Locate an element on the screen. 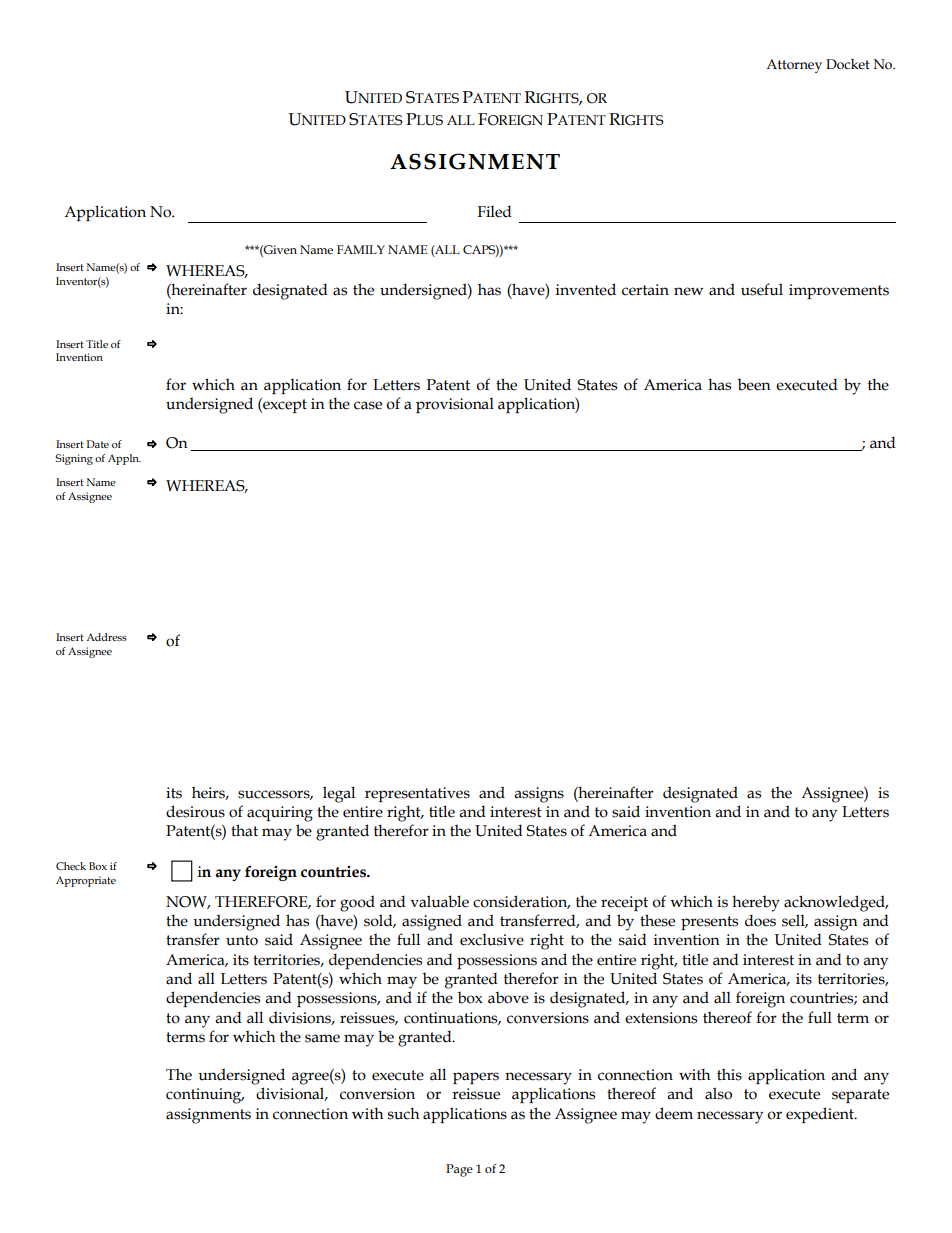 The height and width of the screenshot is (1233, 952). Attorney is located at coordinates (794, 66).
